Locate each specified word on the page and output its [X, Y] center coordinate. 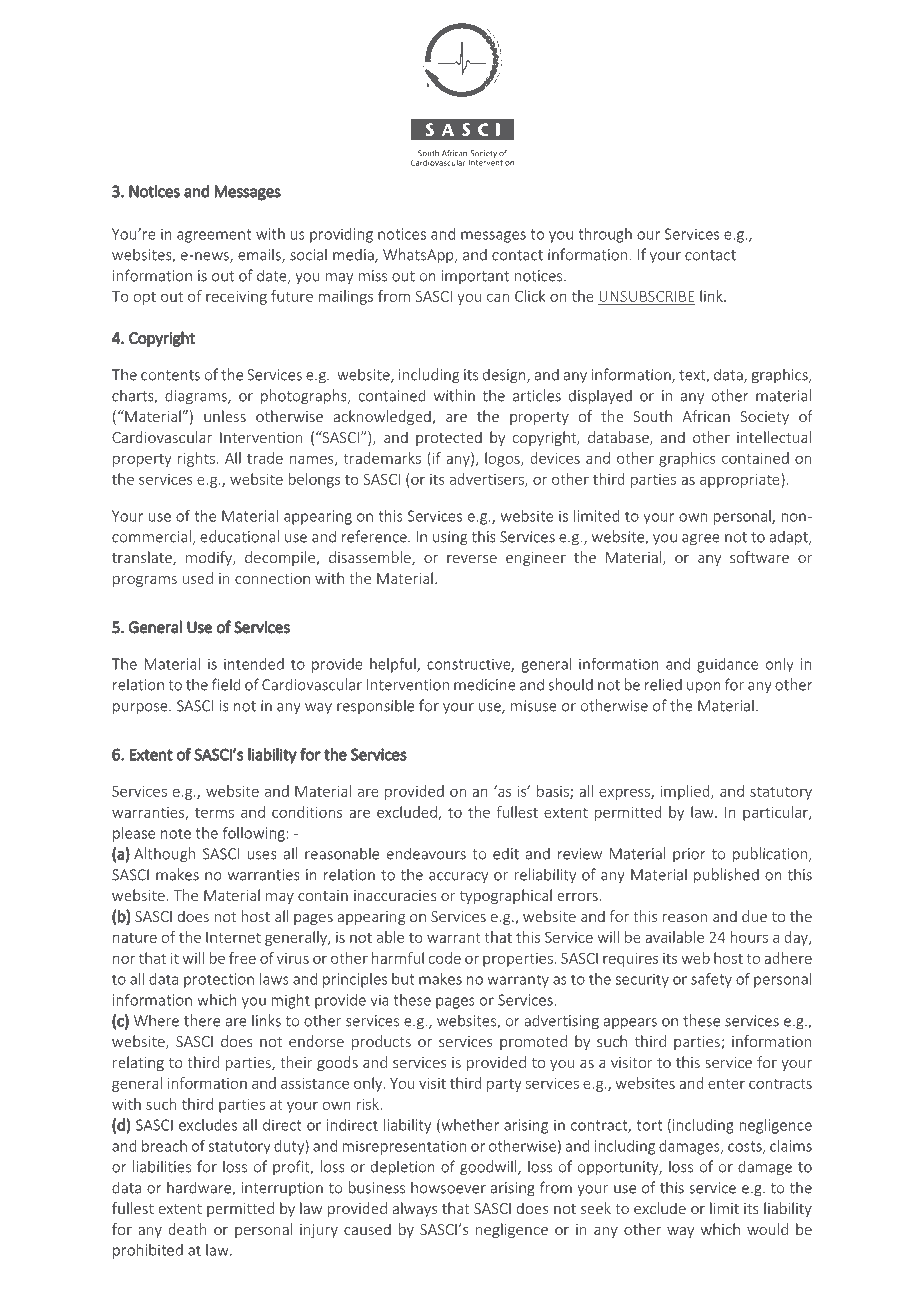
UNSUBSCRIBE [646, 296]
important [475, 277]
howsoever [448, 1187]
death [187, 1229]
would [767, 1229]
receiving [236, 298]
